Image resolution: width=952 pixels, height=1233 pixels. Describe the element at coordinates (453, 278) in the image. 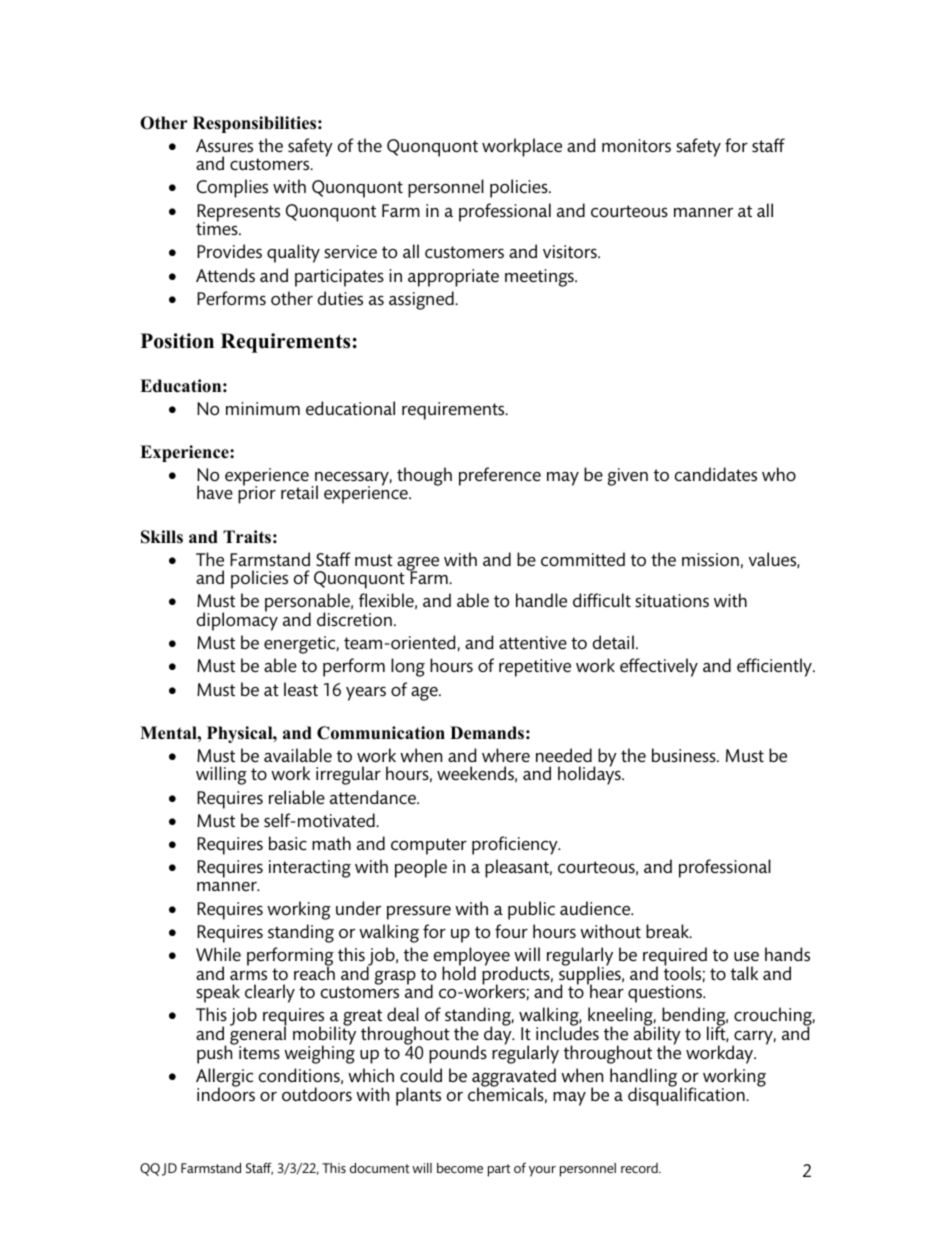

I see `appropriate` at that location.
